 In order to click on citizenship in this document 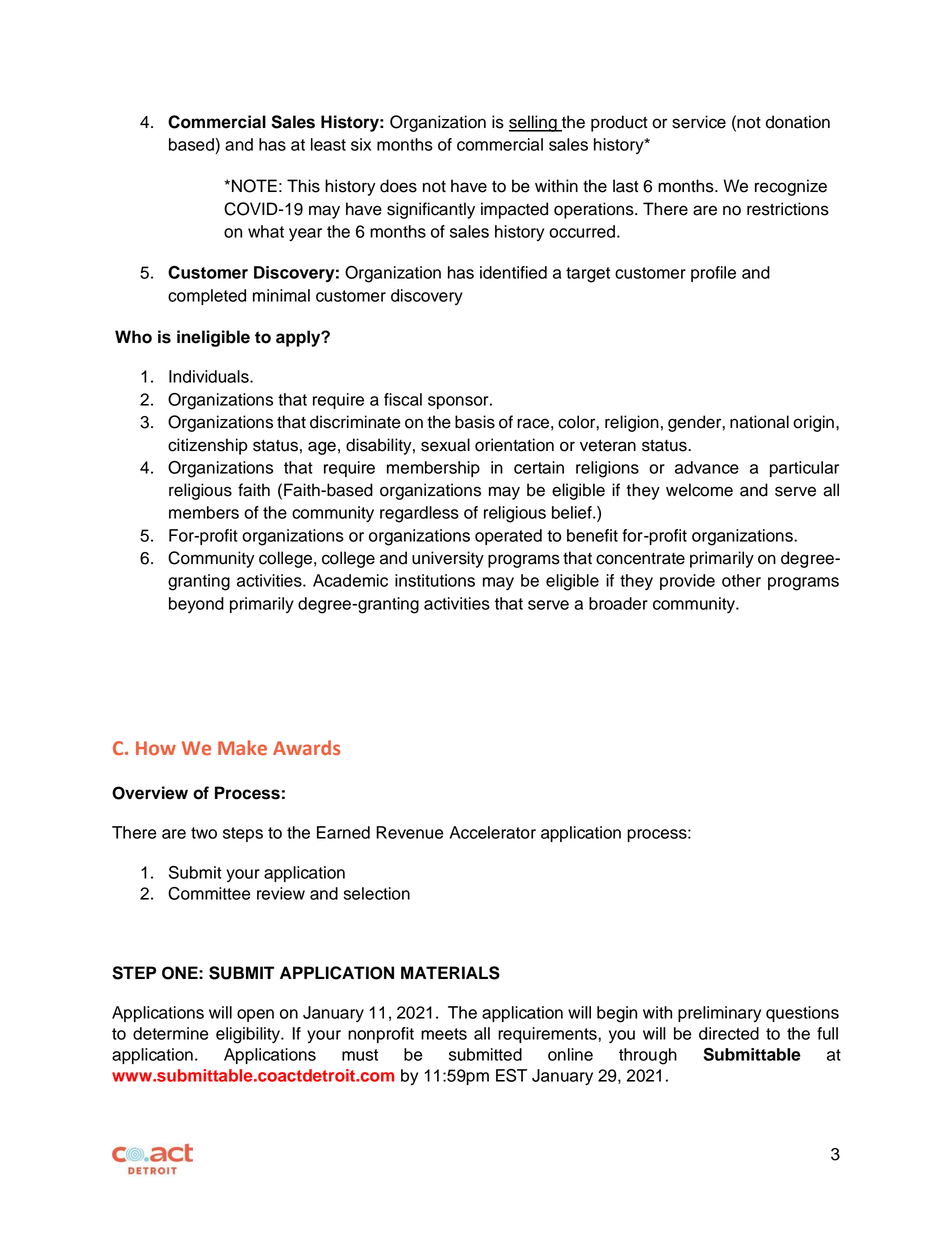, I will do `click(208, 446)`.
